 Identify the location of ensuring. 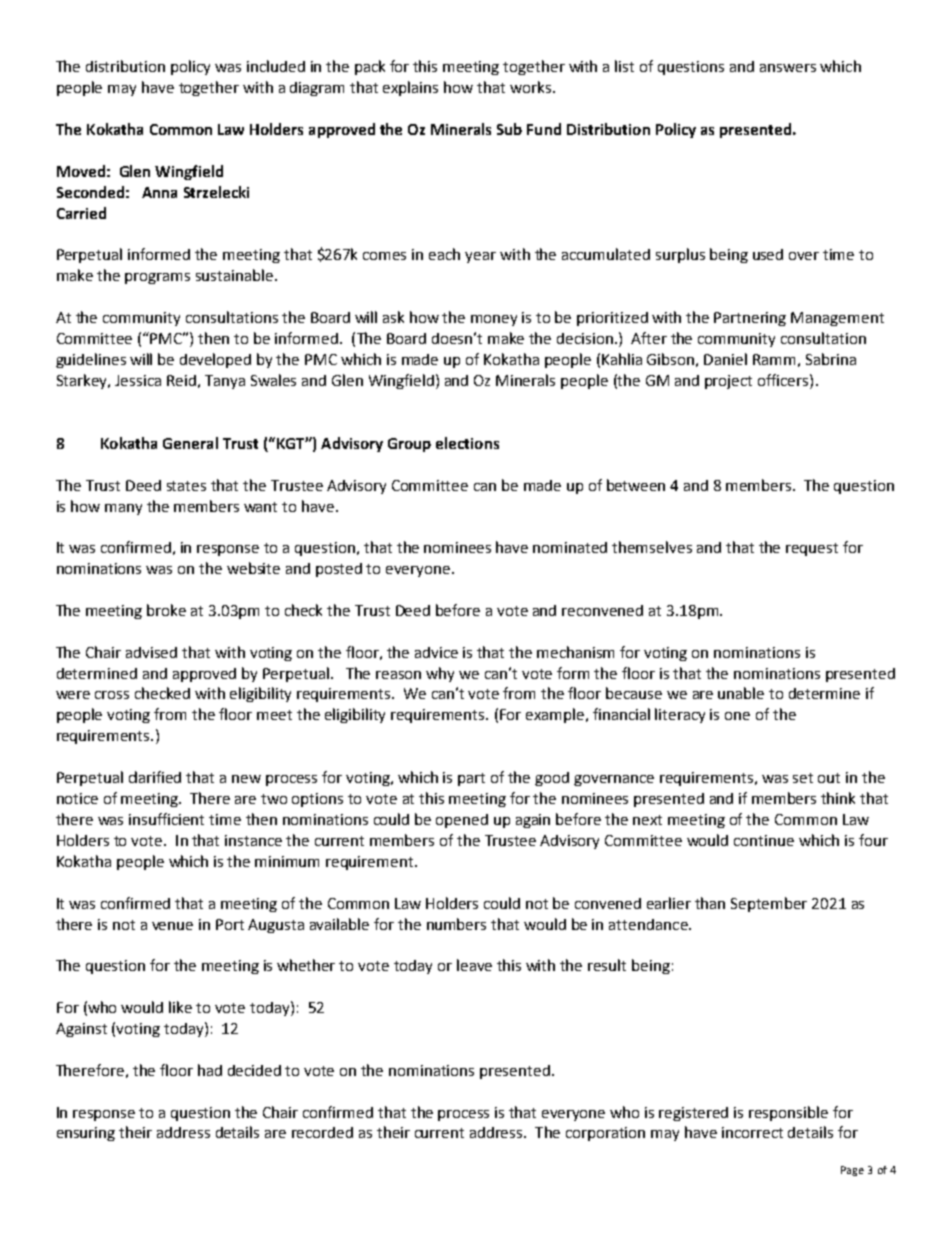
(86, 1134).
